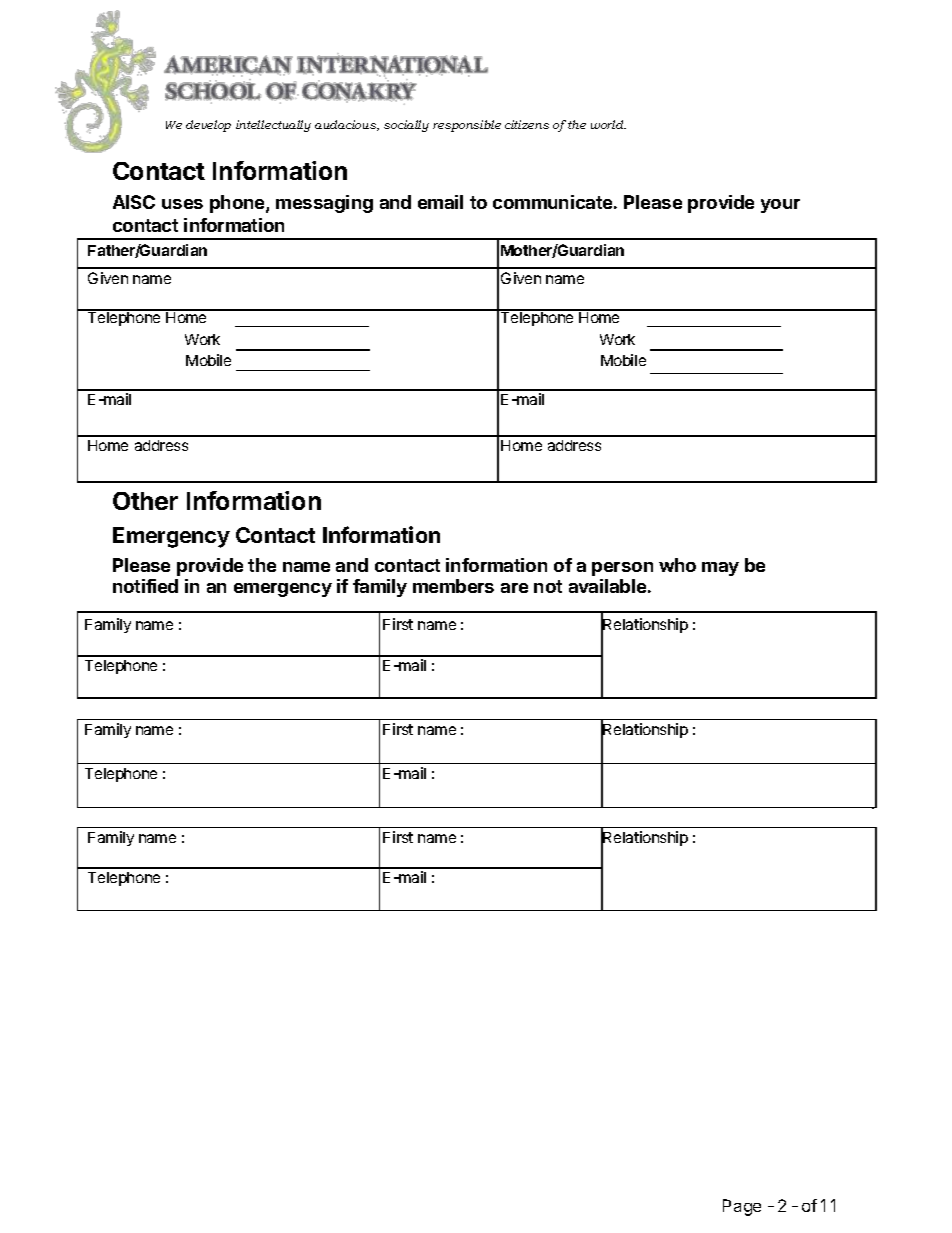  Describe the element at coordinates (453, 586) in the screenshot. I see `members` at that location.
